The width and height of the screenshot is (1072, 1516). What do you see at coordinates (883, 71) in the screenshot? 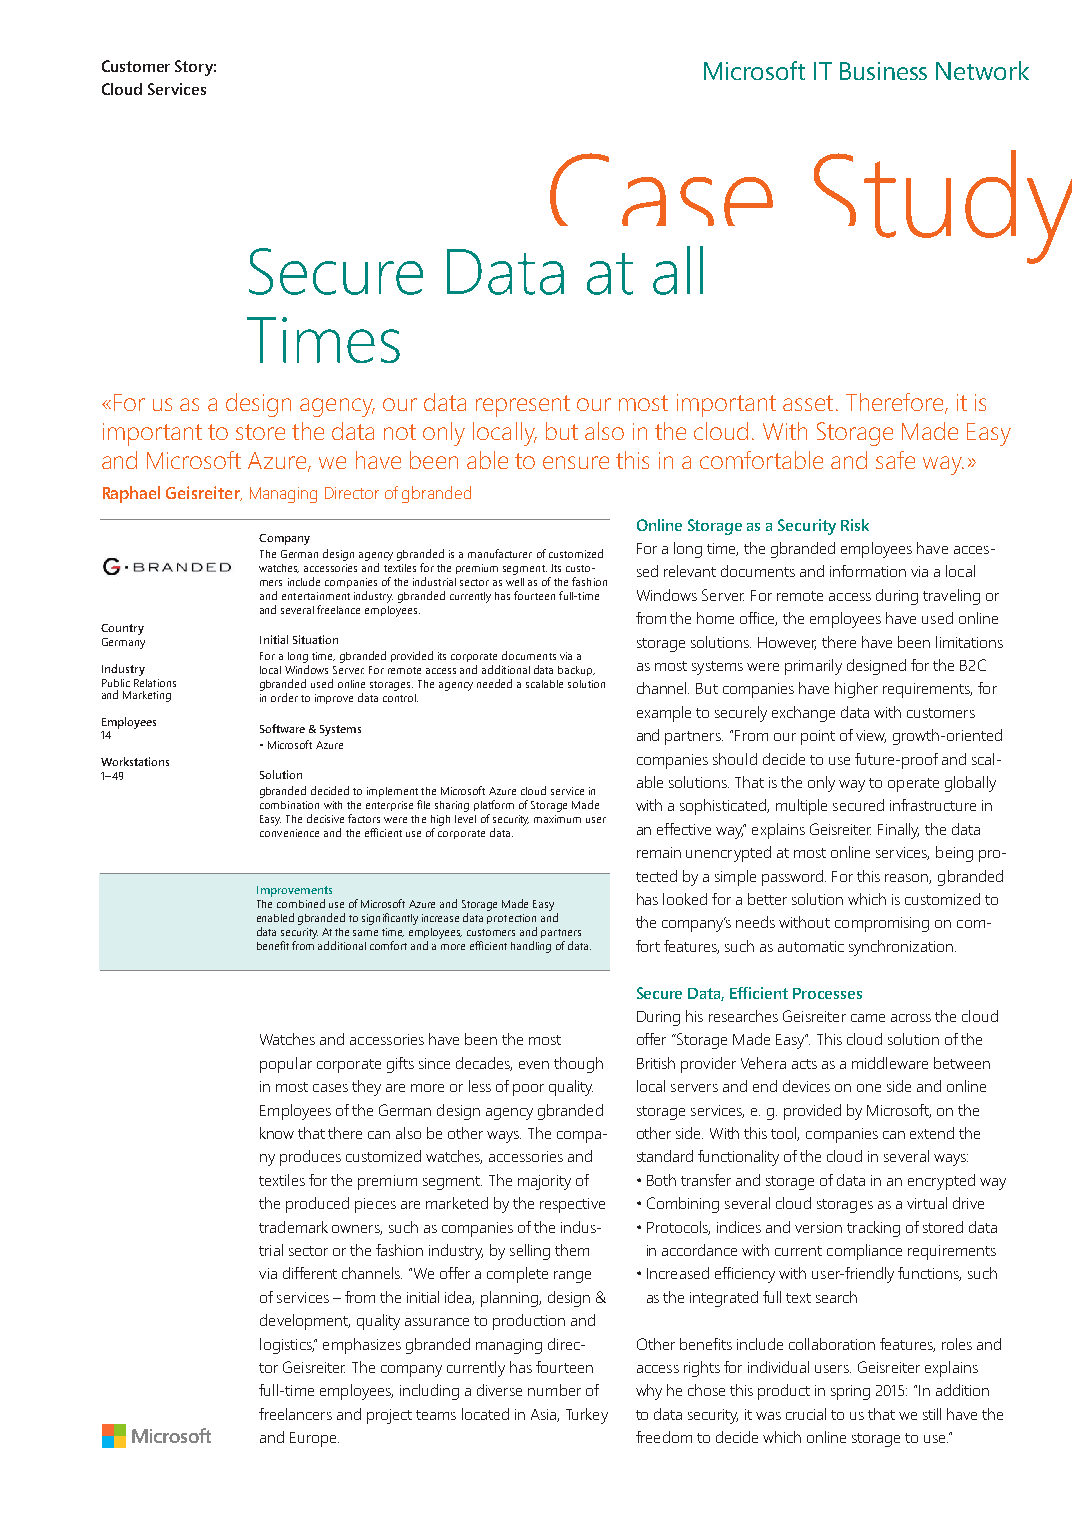
I see `Business` at bounding box center [883, 71].
